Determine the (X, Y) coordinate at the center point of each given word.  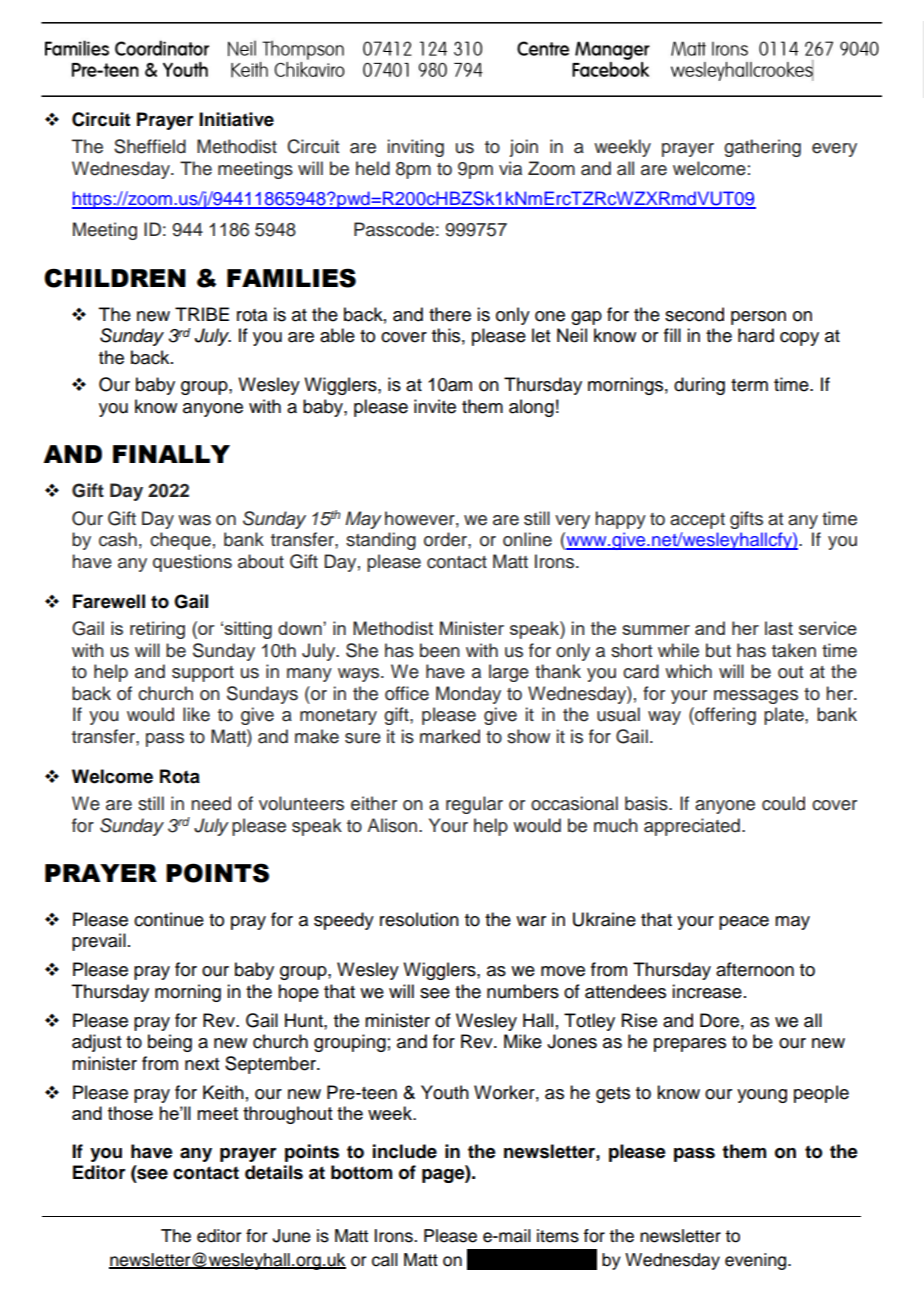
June (291, 1236)
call (385, 1260)
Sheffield (150, 146)
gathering (762, 148)
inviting (416, 148)
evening (757, 1261)
